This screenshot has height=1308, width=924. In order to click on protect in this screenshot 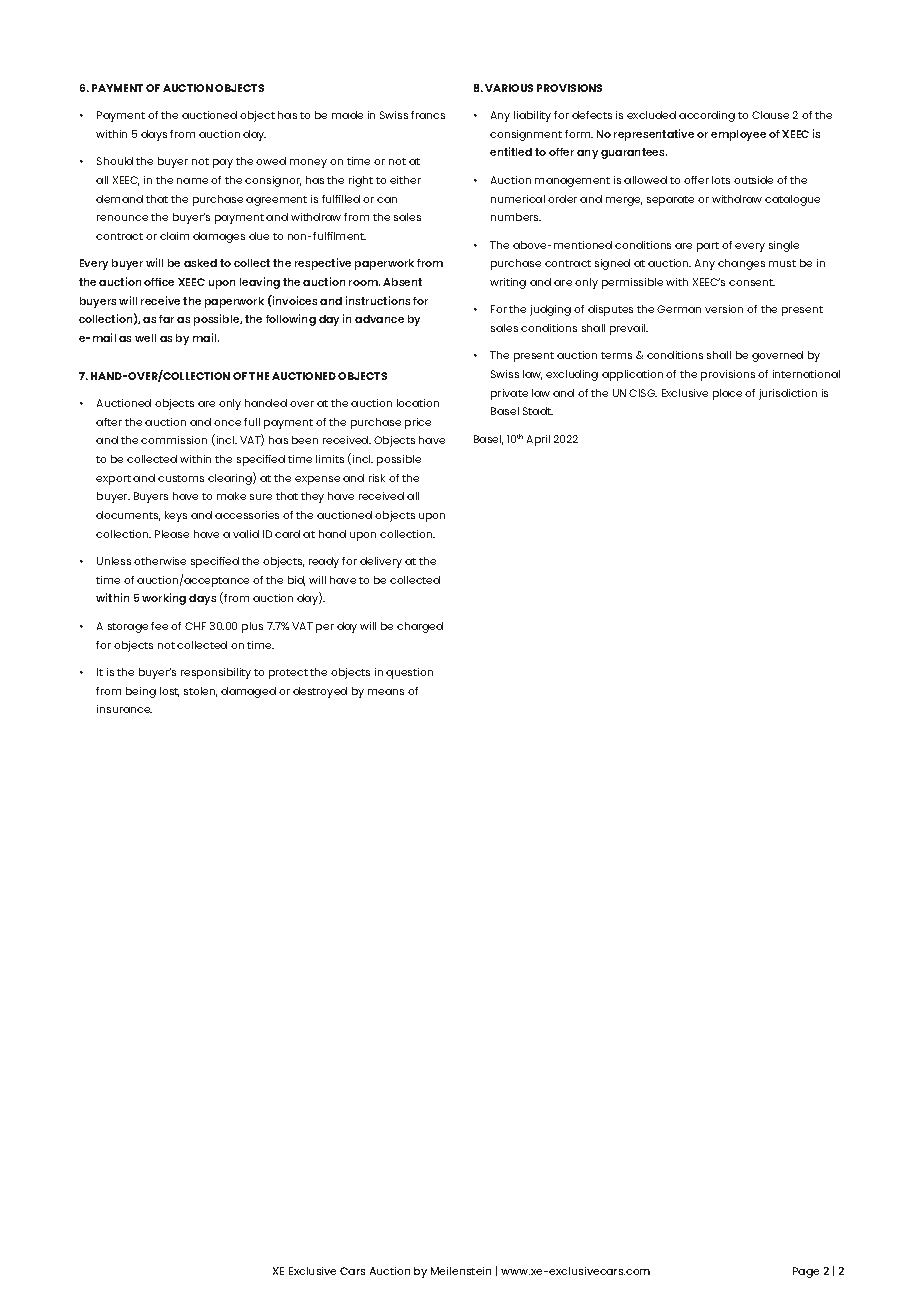, I will do `click(288, 674)`.
